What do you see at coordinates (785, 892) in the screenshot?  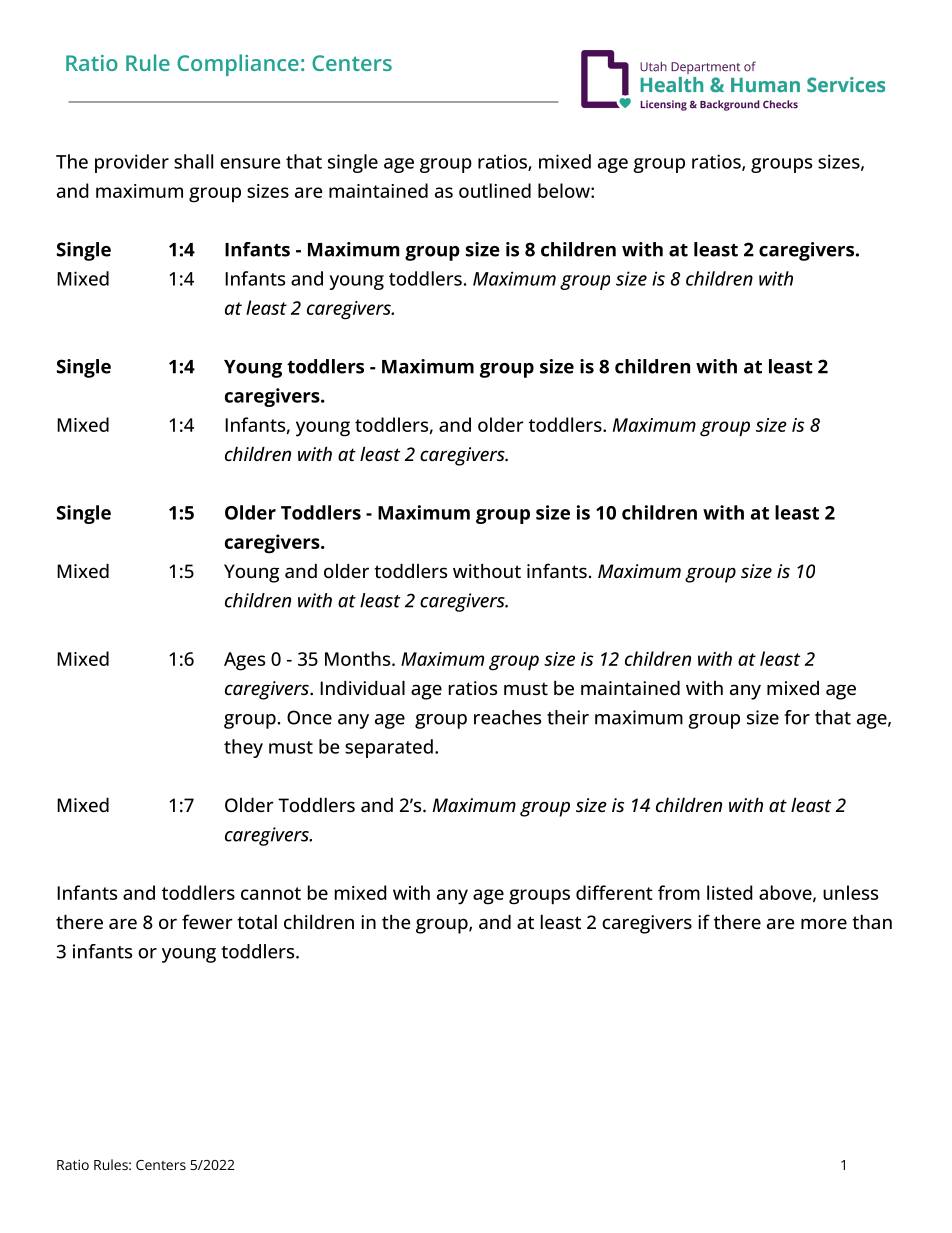 I see `above` at bounding box center [785, 892].
